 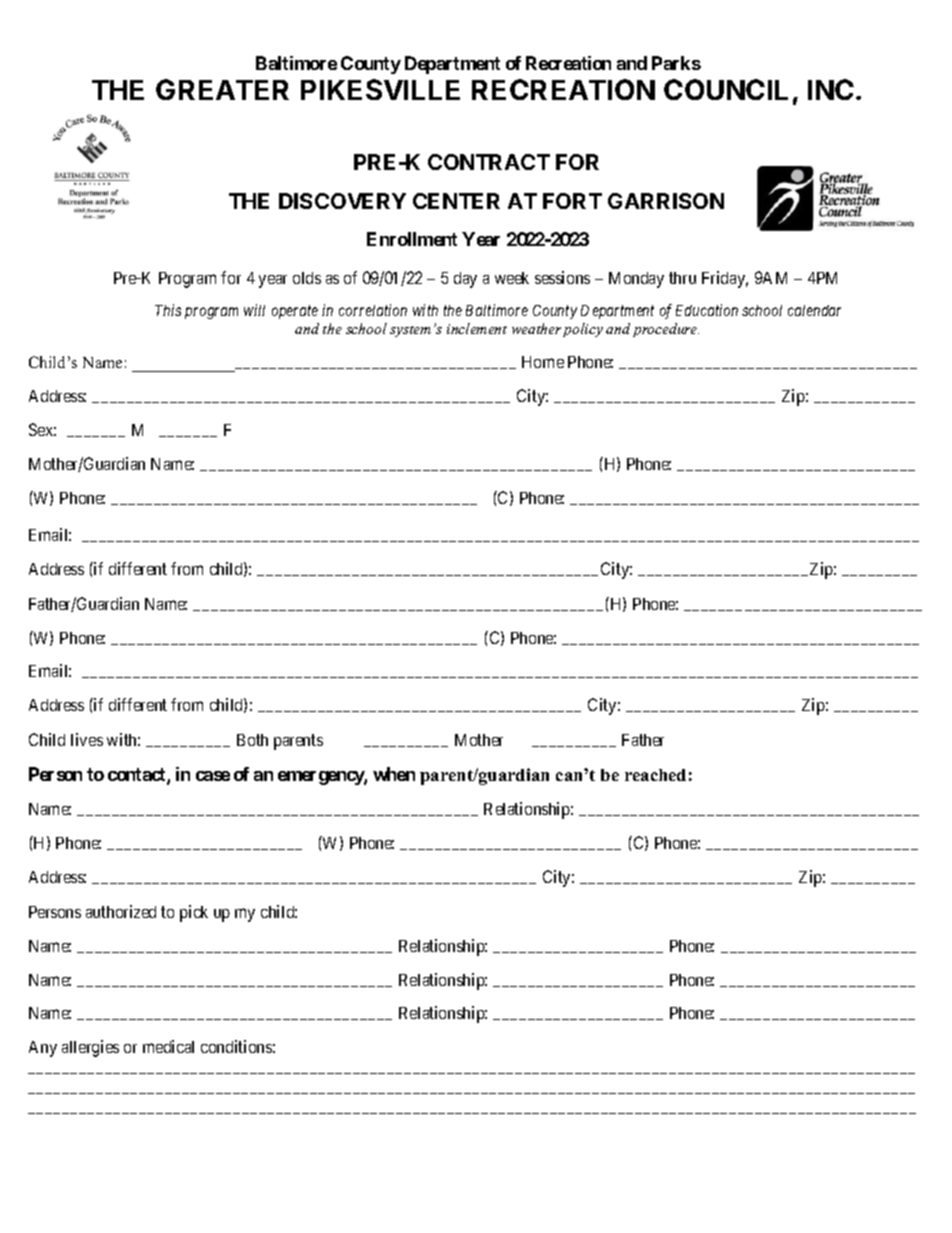 I want to click on Both, so click(x=252, y=740).
